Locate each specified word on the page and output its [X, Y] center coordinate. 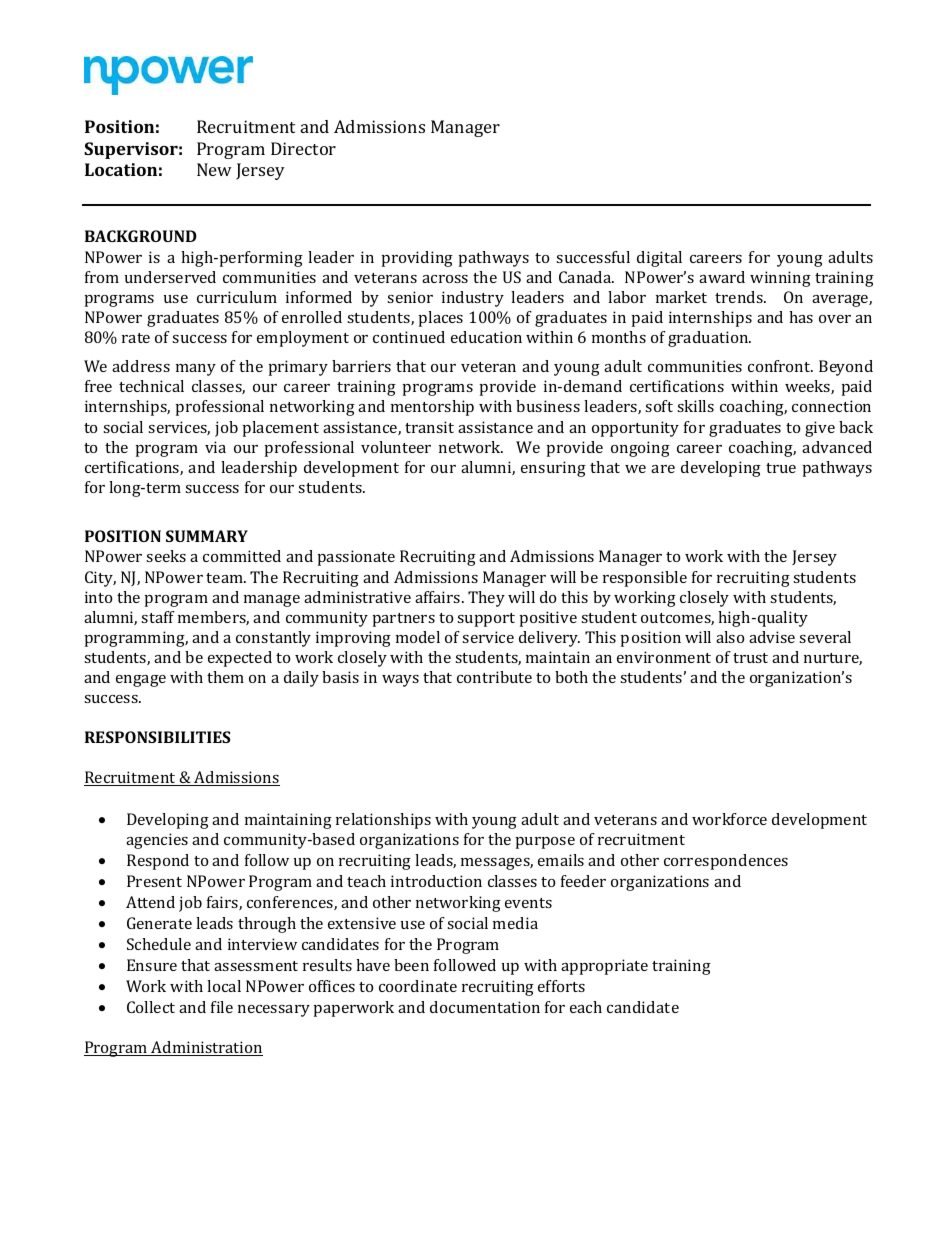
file [222, 1007]
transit [429, 427]
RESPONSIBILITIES [157, 737]
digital [659, 259]
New [214, 169]
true [781, 468]
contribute [494, 677]
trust [750, 658]
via [215, 447]
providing [417, 259]
